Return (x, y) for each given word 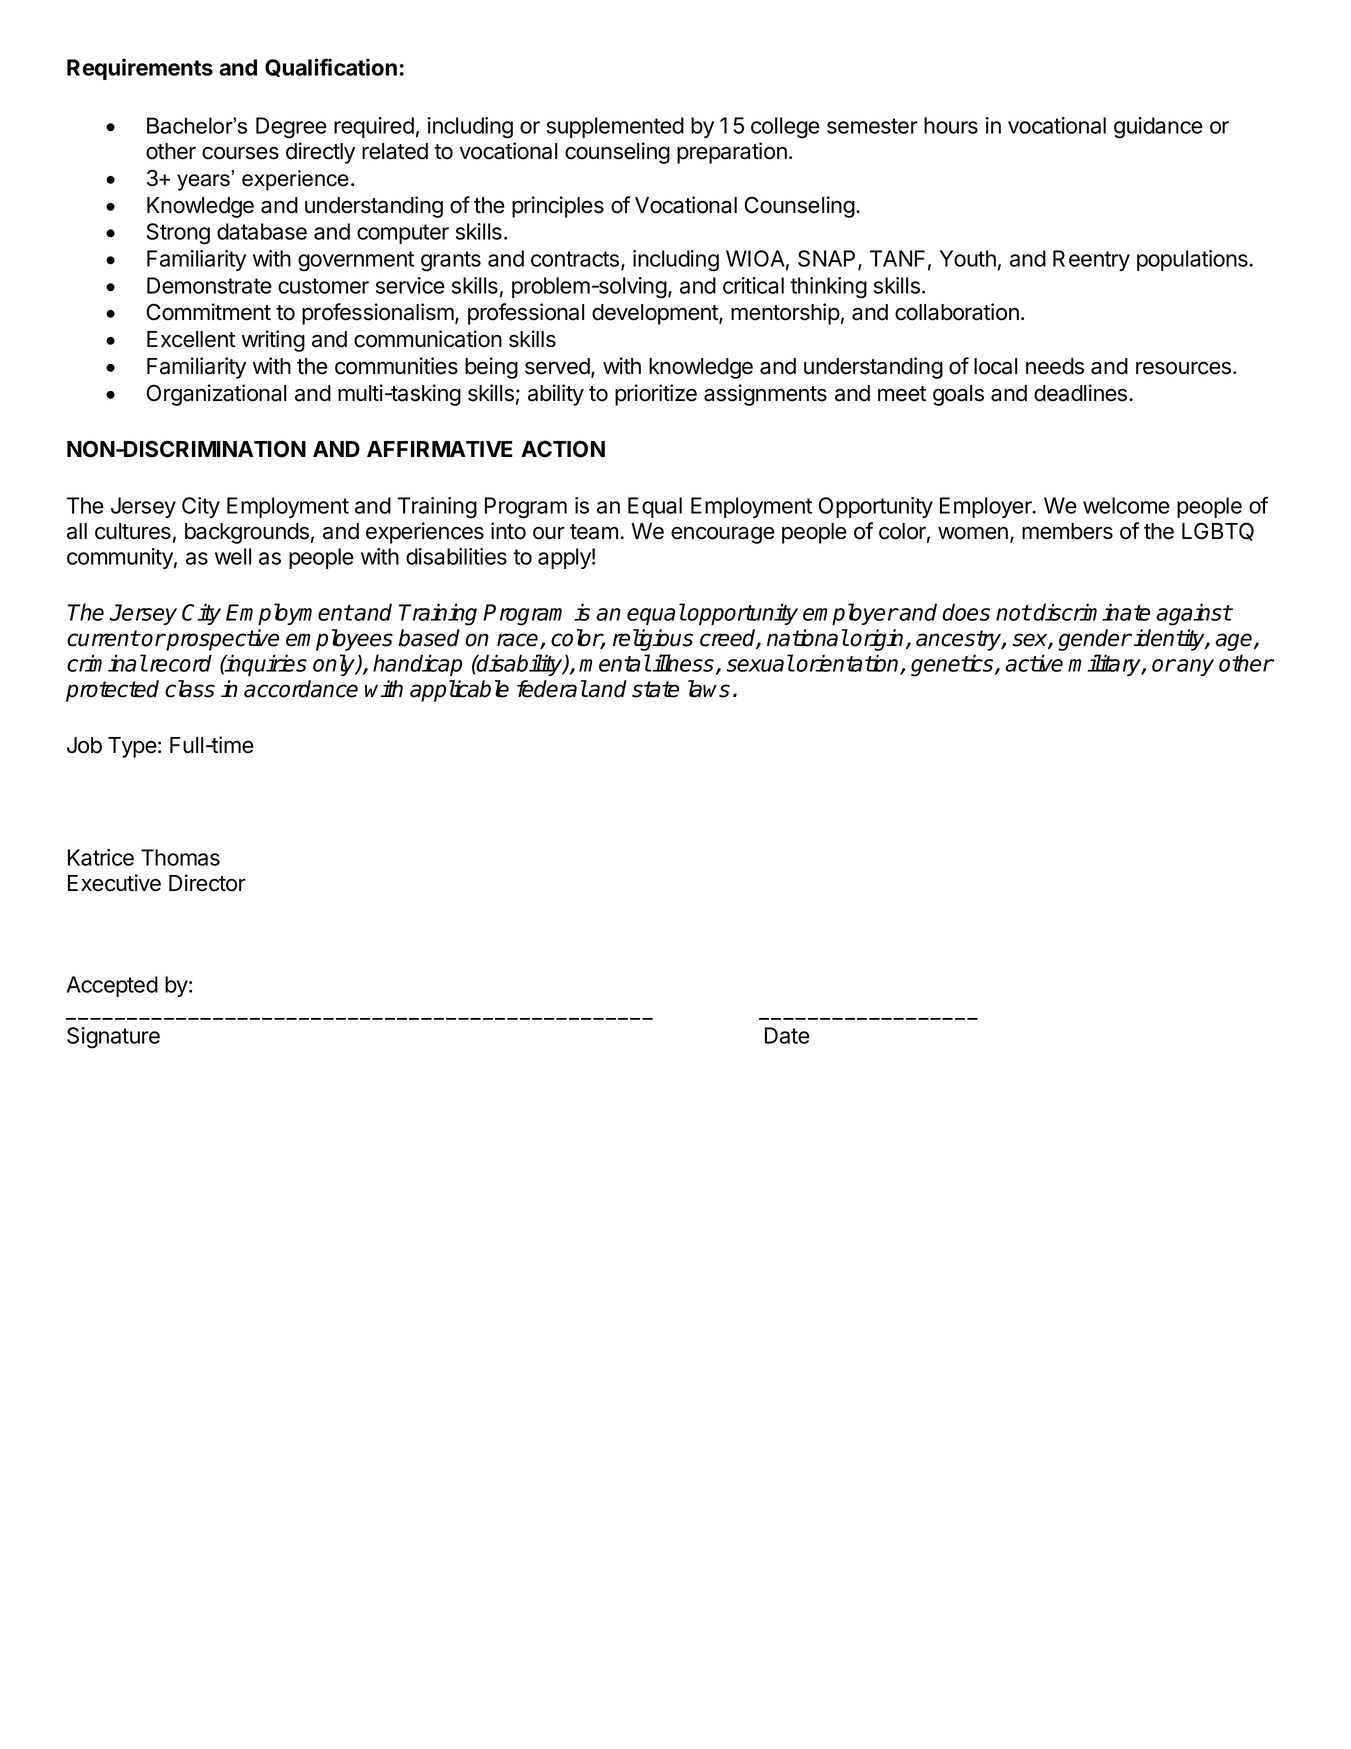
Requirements (140, 69)
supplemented (615, 127)
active (1034, 663)
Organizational (216, 395)
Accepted (112, 986)
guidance (1158, 128)
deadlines (1082, 393)
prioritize (656, 395)
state (655, 689)
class (190, 689)
